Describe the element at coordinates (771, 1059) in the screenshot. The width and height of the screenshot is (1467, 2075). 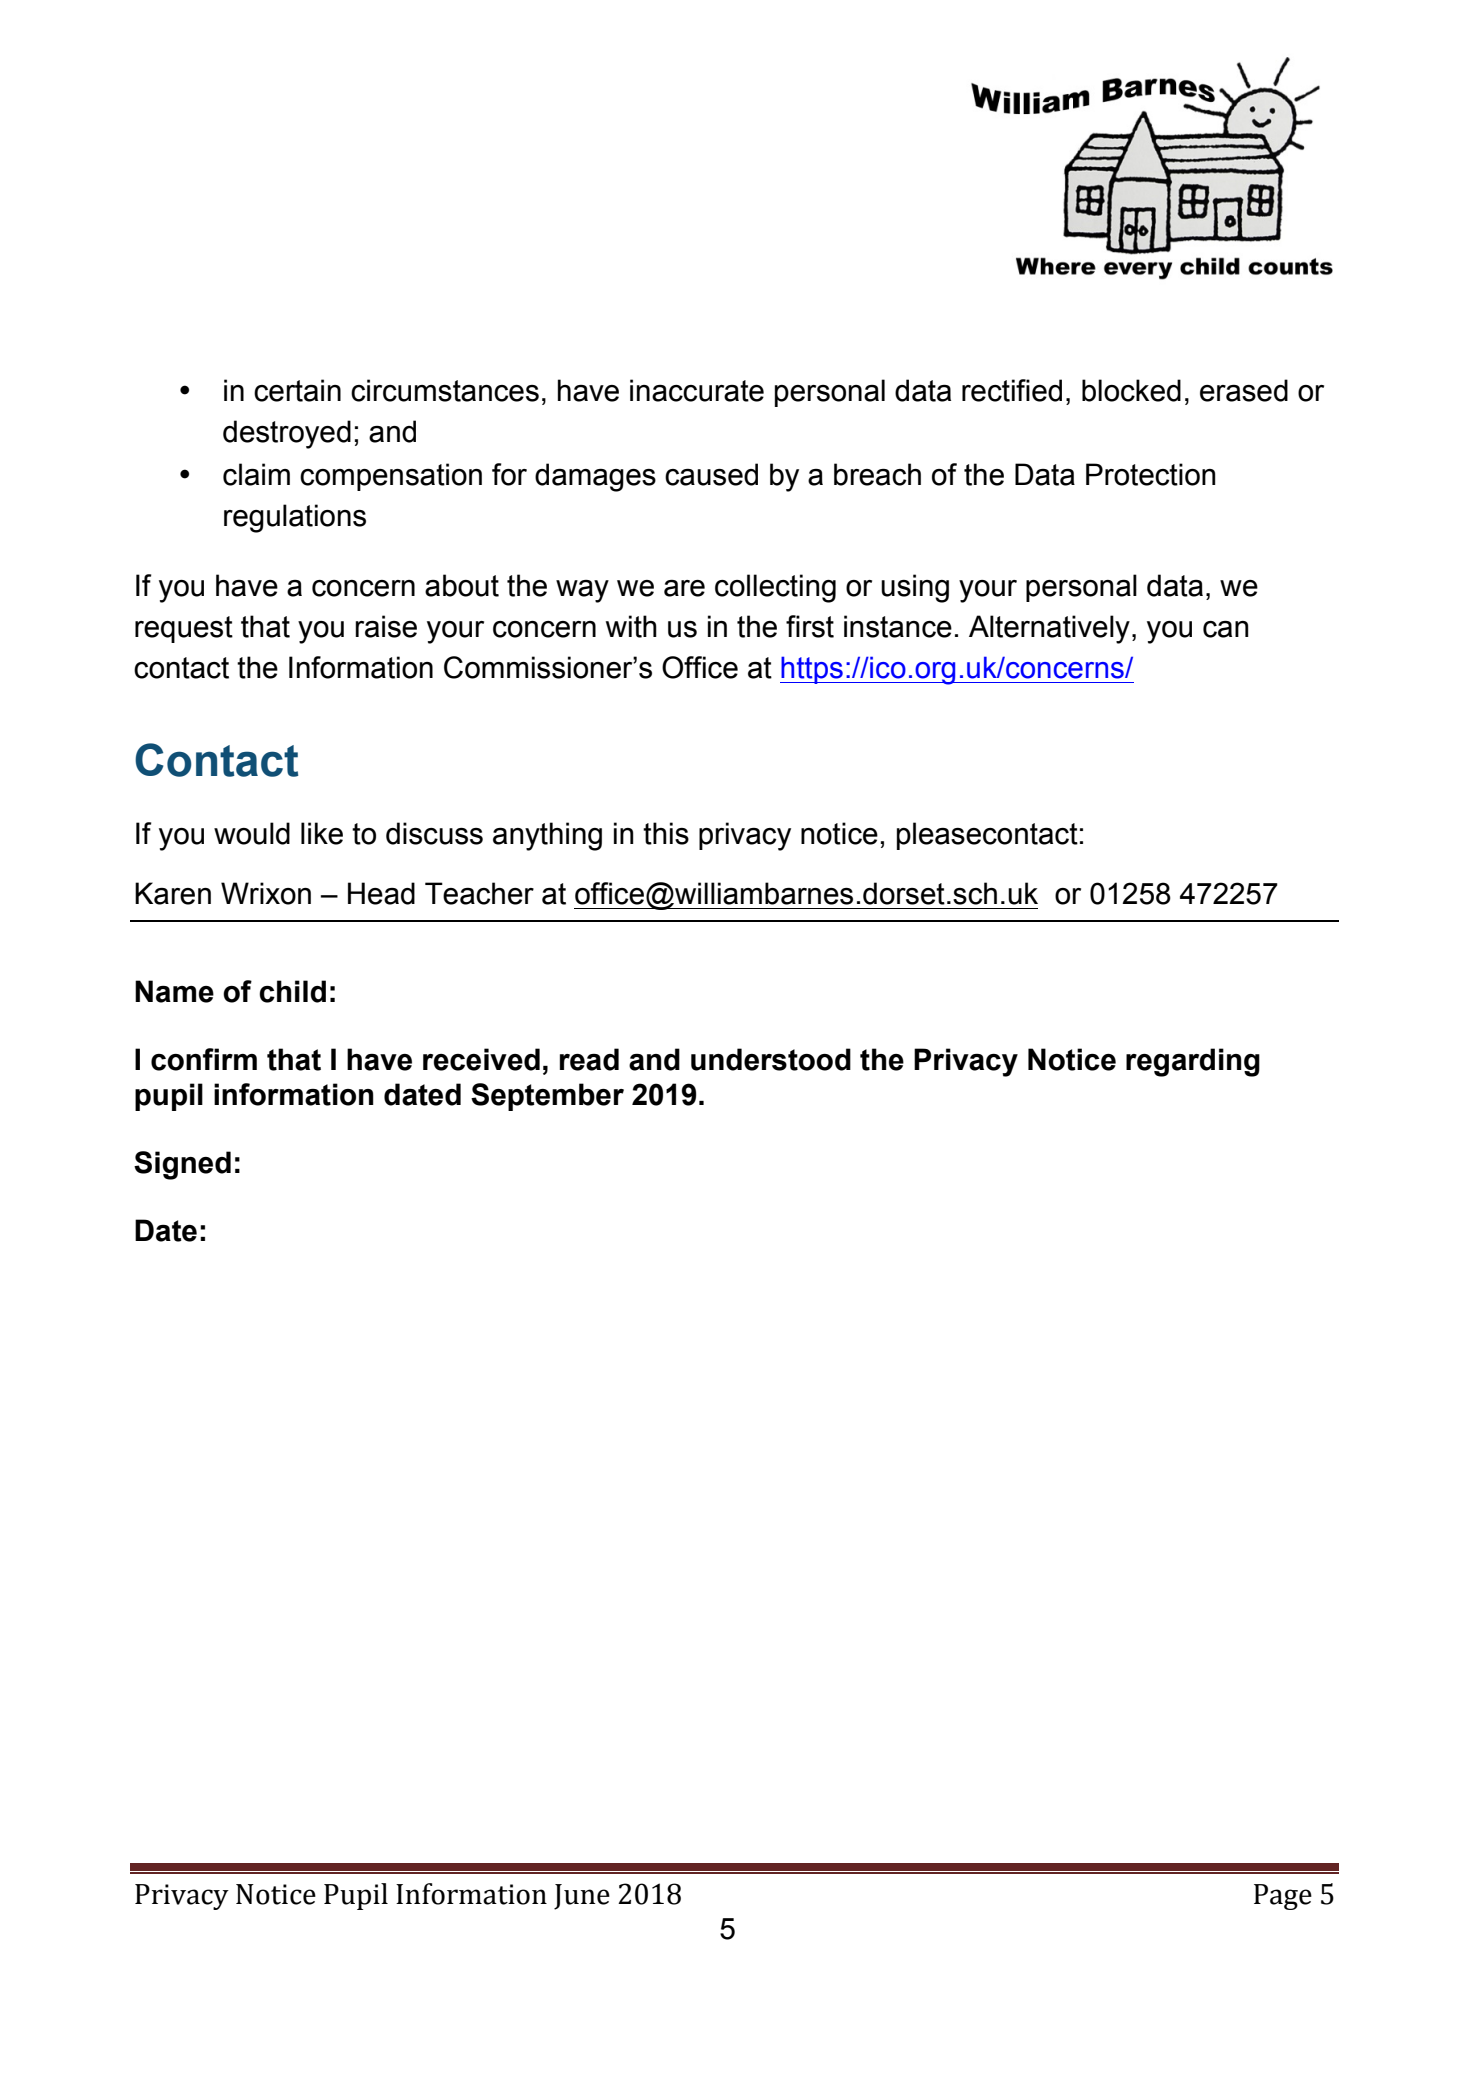
I see `understood` at that location.
